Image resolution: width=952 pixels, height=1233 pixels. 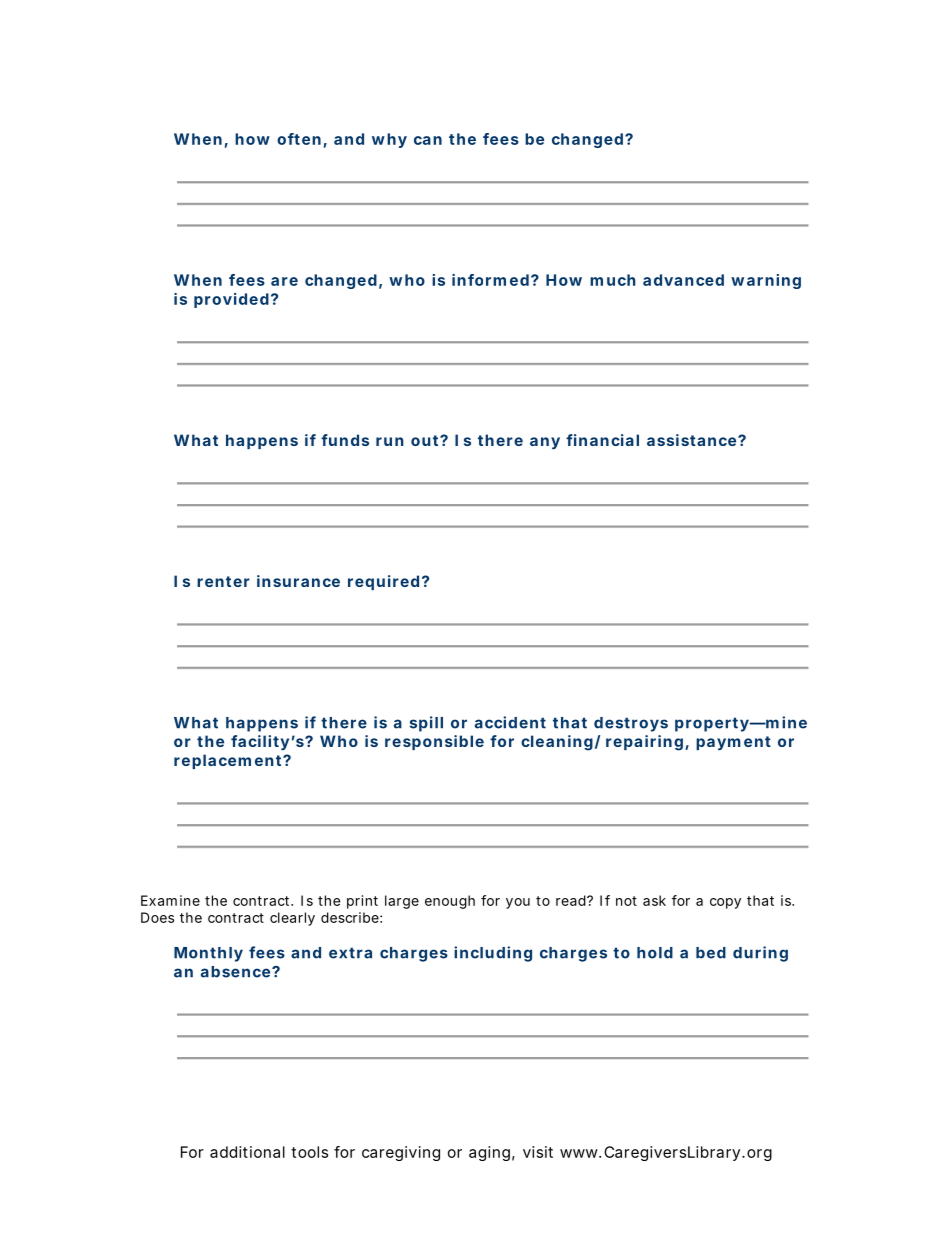 I want to click on aging, so click(x=489, y=1153).
